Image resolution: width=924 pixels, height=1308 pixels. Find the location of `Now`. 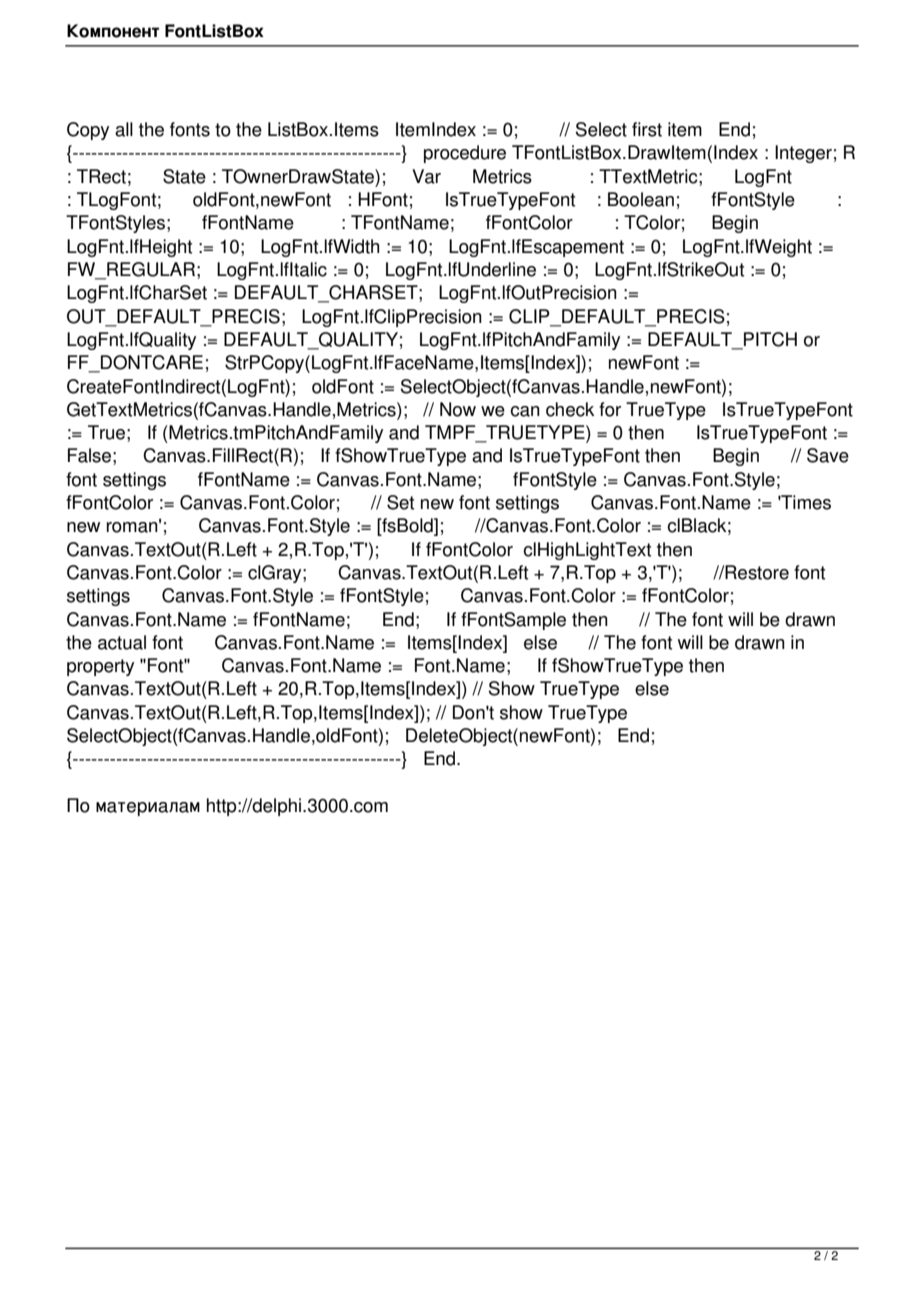

Now is located at coordinates (458, 409).
